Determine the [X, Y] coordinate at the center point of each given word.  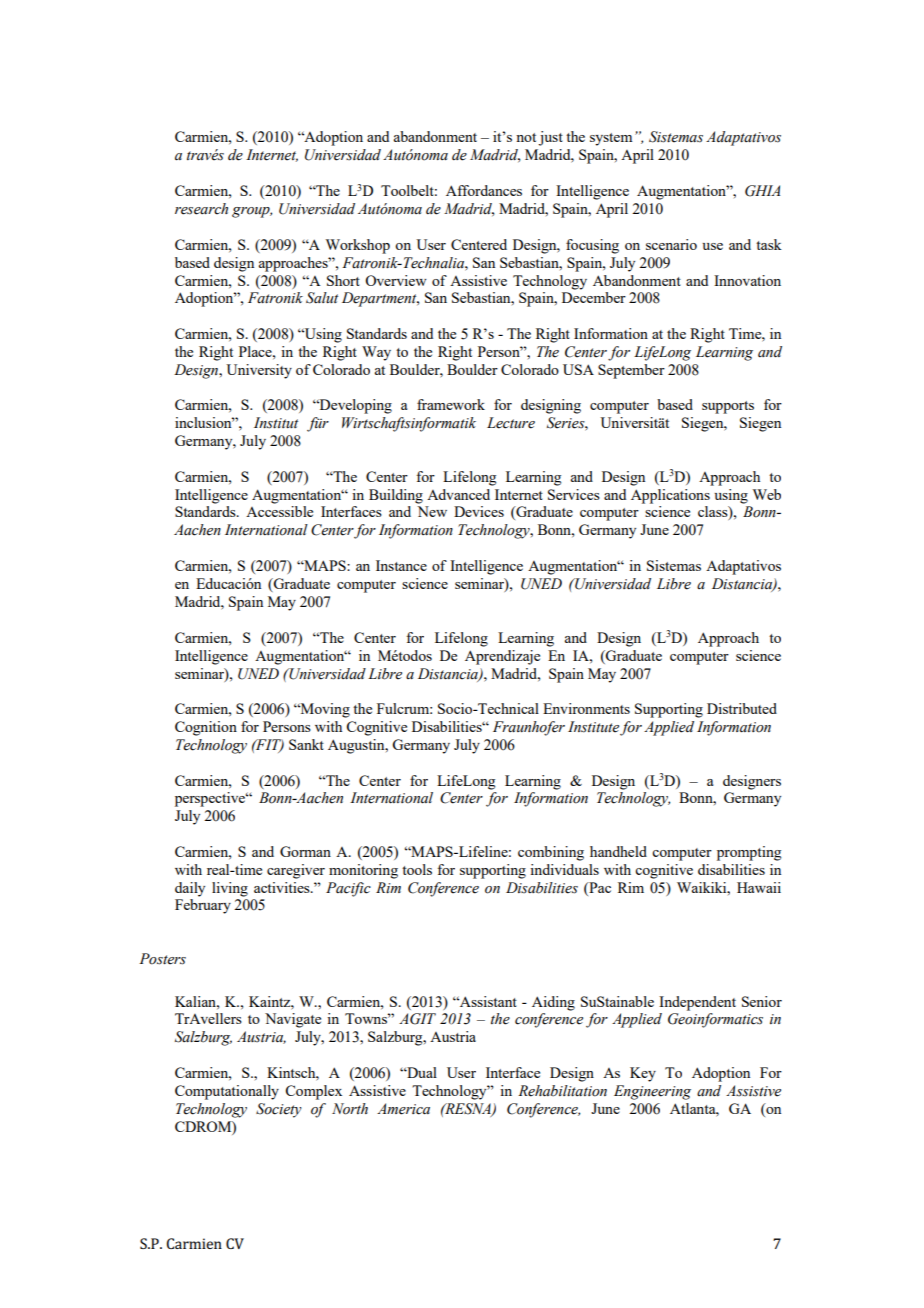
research [201, 209]
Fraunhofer [529, 728]
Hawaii [759, 887]
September [631, 371]
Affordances [484, 190]
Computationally [227, 1092]
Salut [322, 298]
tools [417, 869]
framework [451, 404]
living [230, 889]
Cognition [206, 728]
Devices [479, 511]
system [611, 139]
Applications [670, 496]
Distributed [742, 708]
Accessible [279, 511]
